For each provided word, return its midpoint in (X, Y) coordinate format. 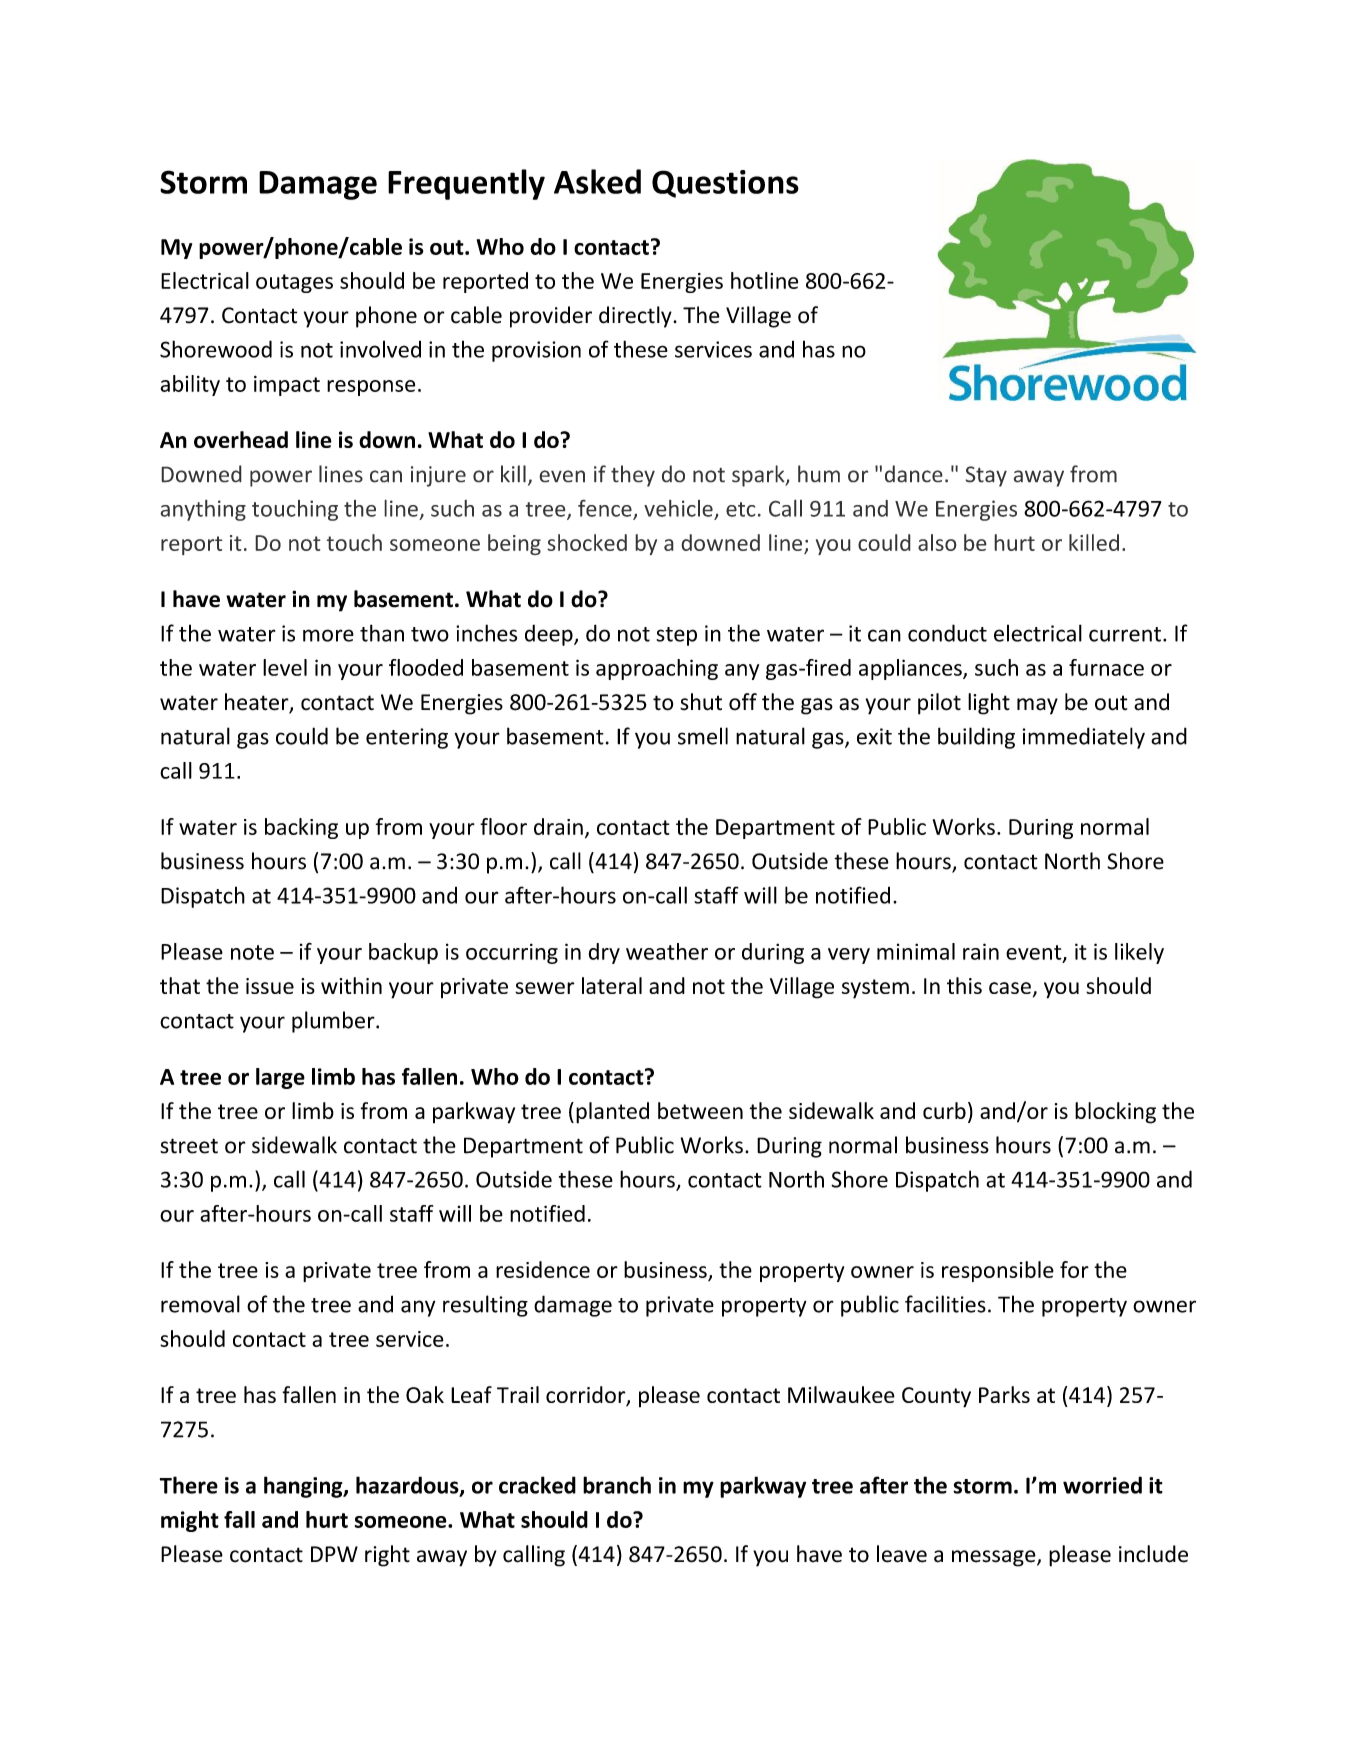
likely (1139, 953)
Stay (986, 476)
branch (617, 1485)
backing (301, 828)
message (995, 1558)
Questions (725, 184)
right (387, 1556)
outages (294, 283)
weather (667, 951)
